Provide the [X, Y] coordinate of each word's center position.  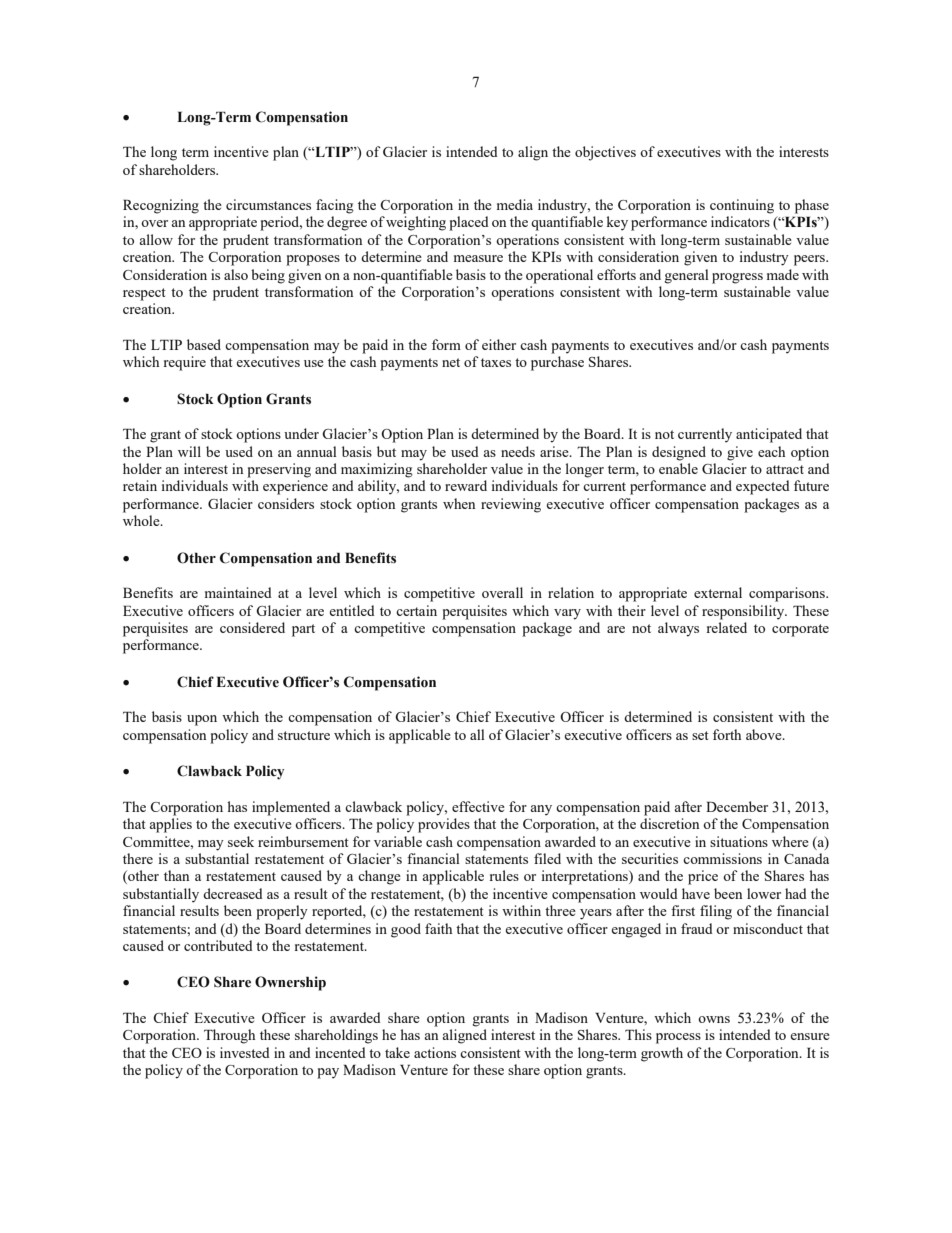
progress [737, 278]
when [459, 503]
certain [416, 610]
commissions [722, 858]
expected [763, 487]
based [204, 344]
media [515, 204]
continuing [742, 206]
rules [504, 875]
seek [241, 841]
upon [202, 720]
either [499, 344]
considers [286, 503]
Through [229, 1036]
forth [727, 734]
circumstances [268, 204]
